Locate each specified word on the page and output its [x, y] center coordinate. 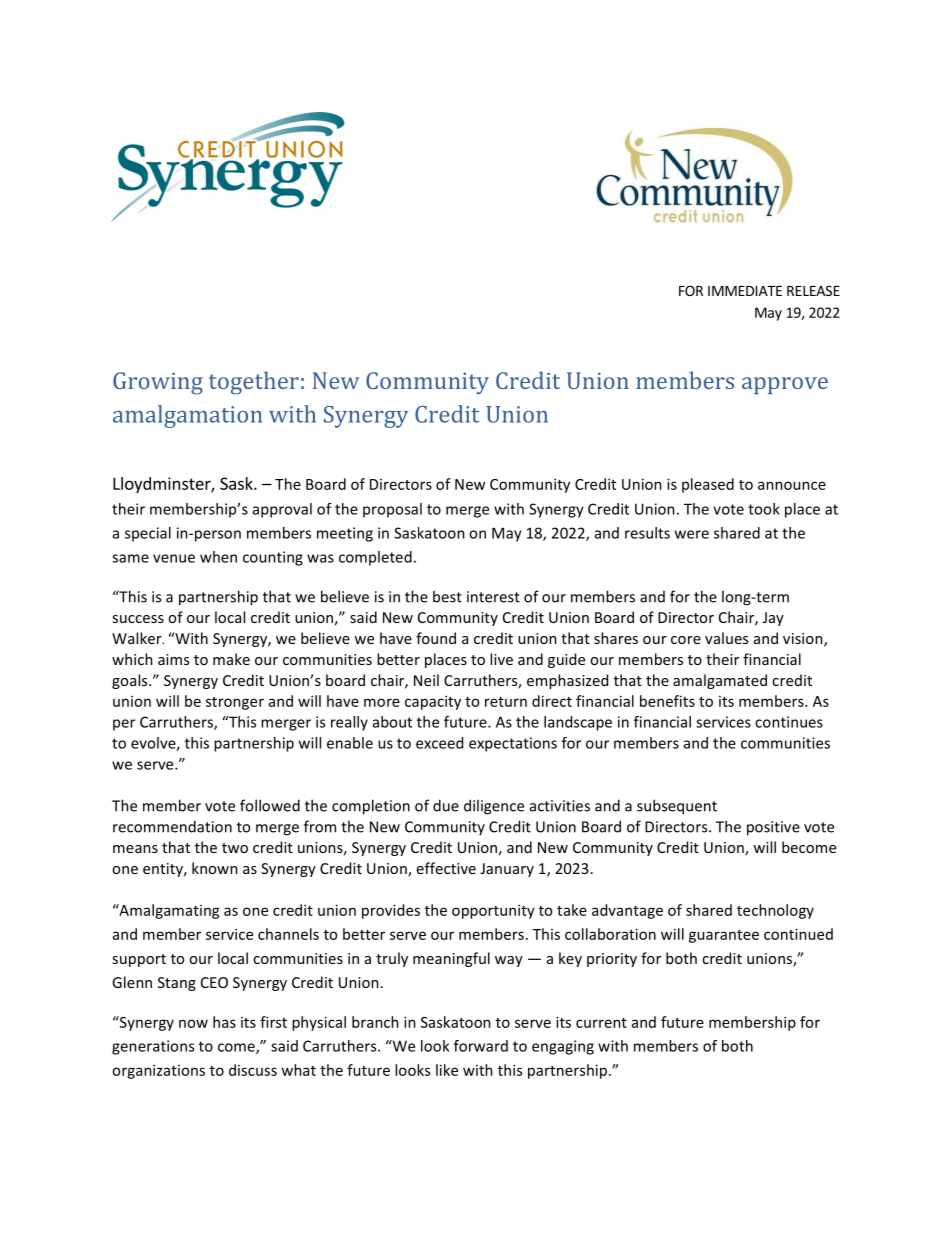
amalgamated [720, 681]
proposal [392, 510]
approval [282, 510]
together [254, 383]
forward [481, 1046]
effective [446, 868]
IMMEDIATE [745, 291]
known [215, 868]
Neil [426, 680]
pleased [708, 485]
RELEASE [813, 290]
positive [773, 828]
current [601, 1023]
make [231, 659]
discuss [253, 1070]
